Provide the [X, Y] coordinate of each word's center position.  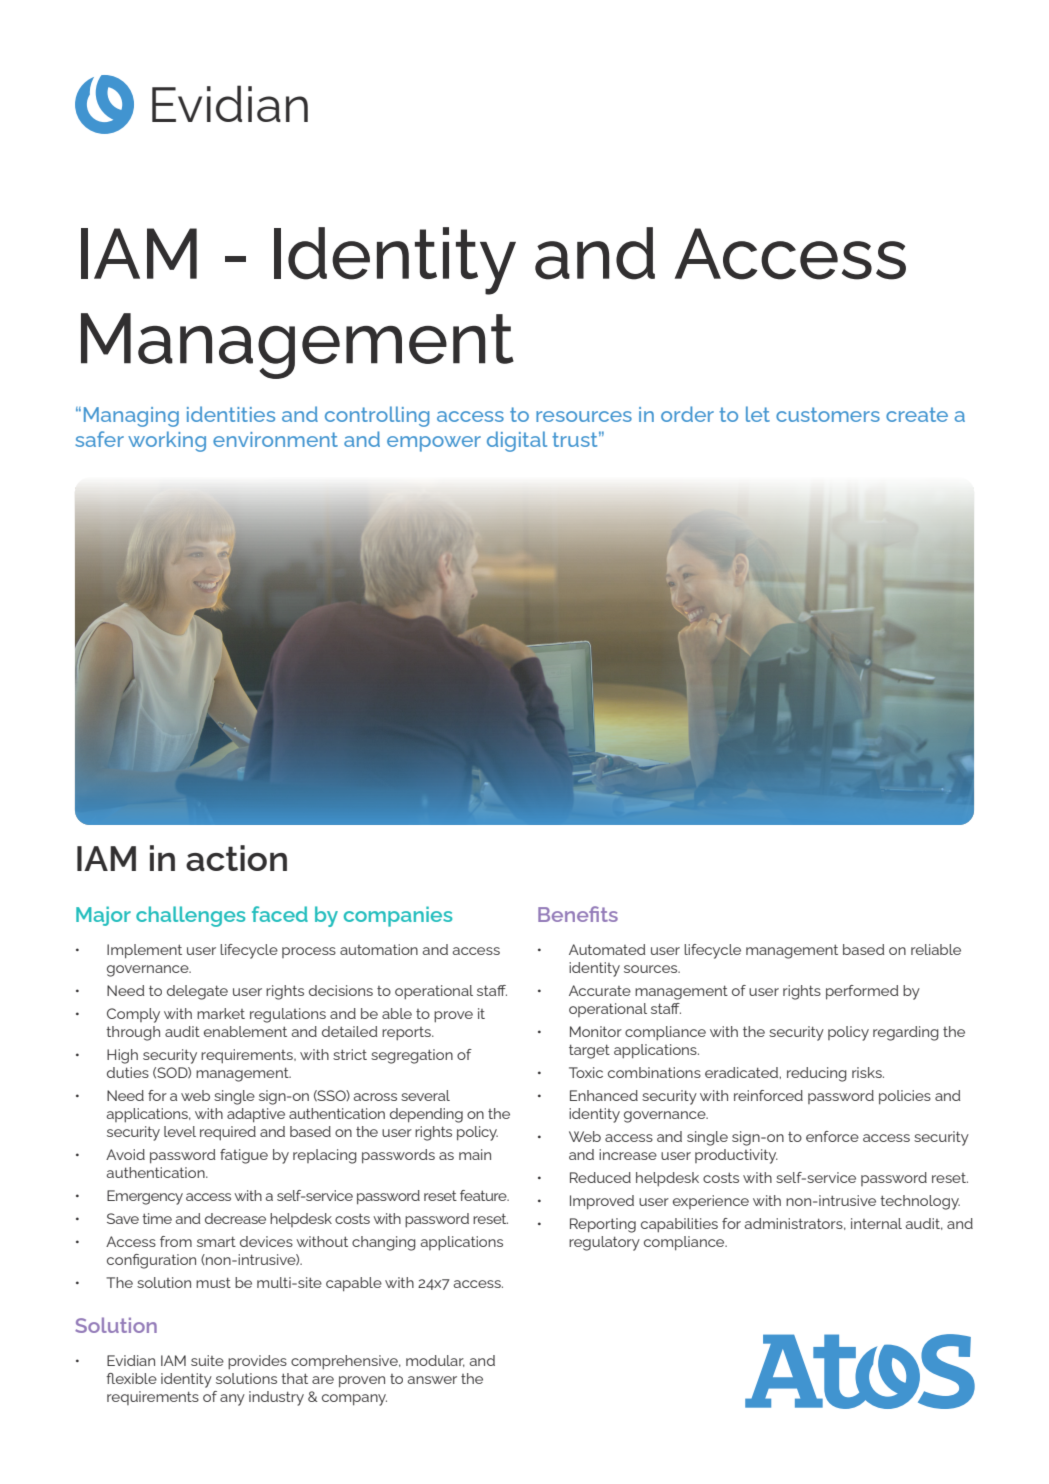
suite [207, 1360]
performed [862, 992]
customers [828, 414]
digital [517, 441]
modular [435, 1361]
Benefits [578, 914]
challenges [190, 916]
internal [876, 1223]
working [167, 441]
